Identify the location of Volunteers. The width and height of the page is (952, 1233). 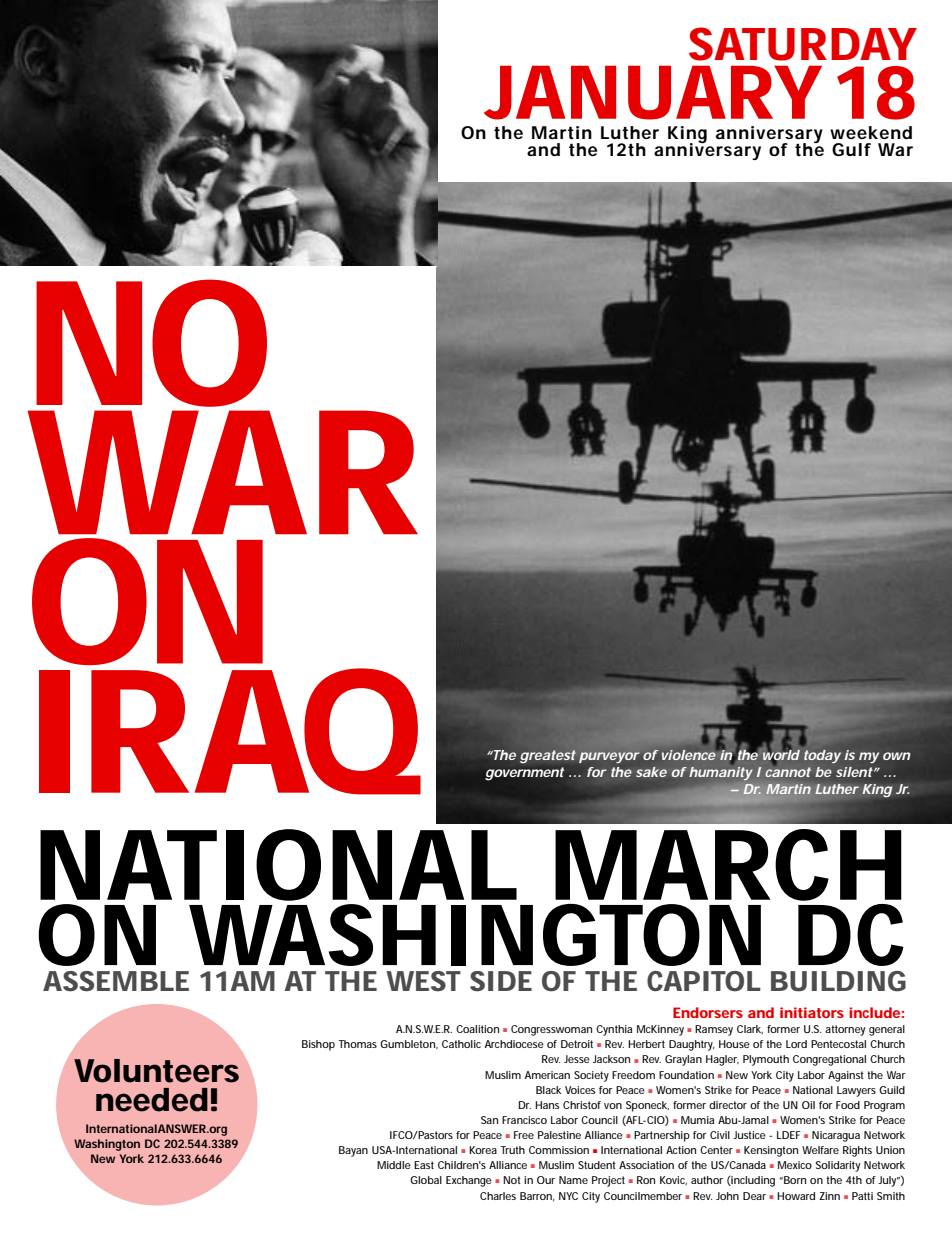
(156, 1071).
